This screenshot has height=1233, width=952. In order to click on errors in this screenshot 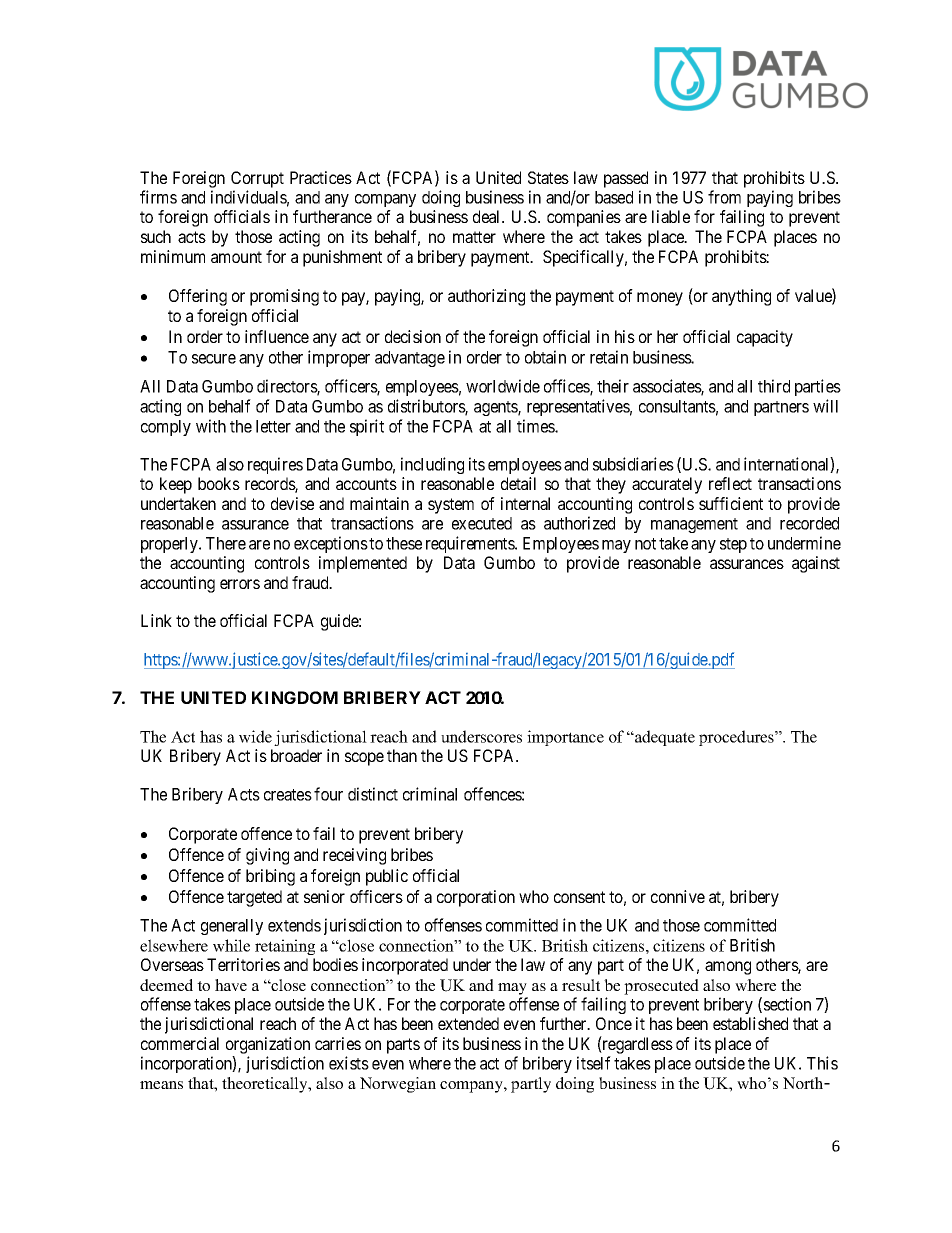, I will do `click(240, 584)`.
